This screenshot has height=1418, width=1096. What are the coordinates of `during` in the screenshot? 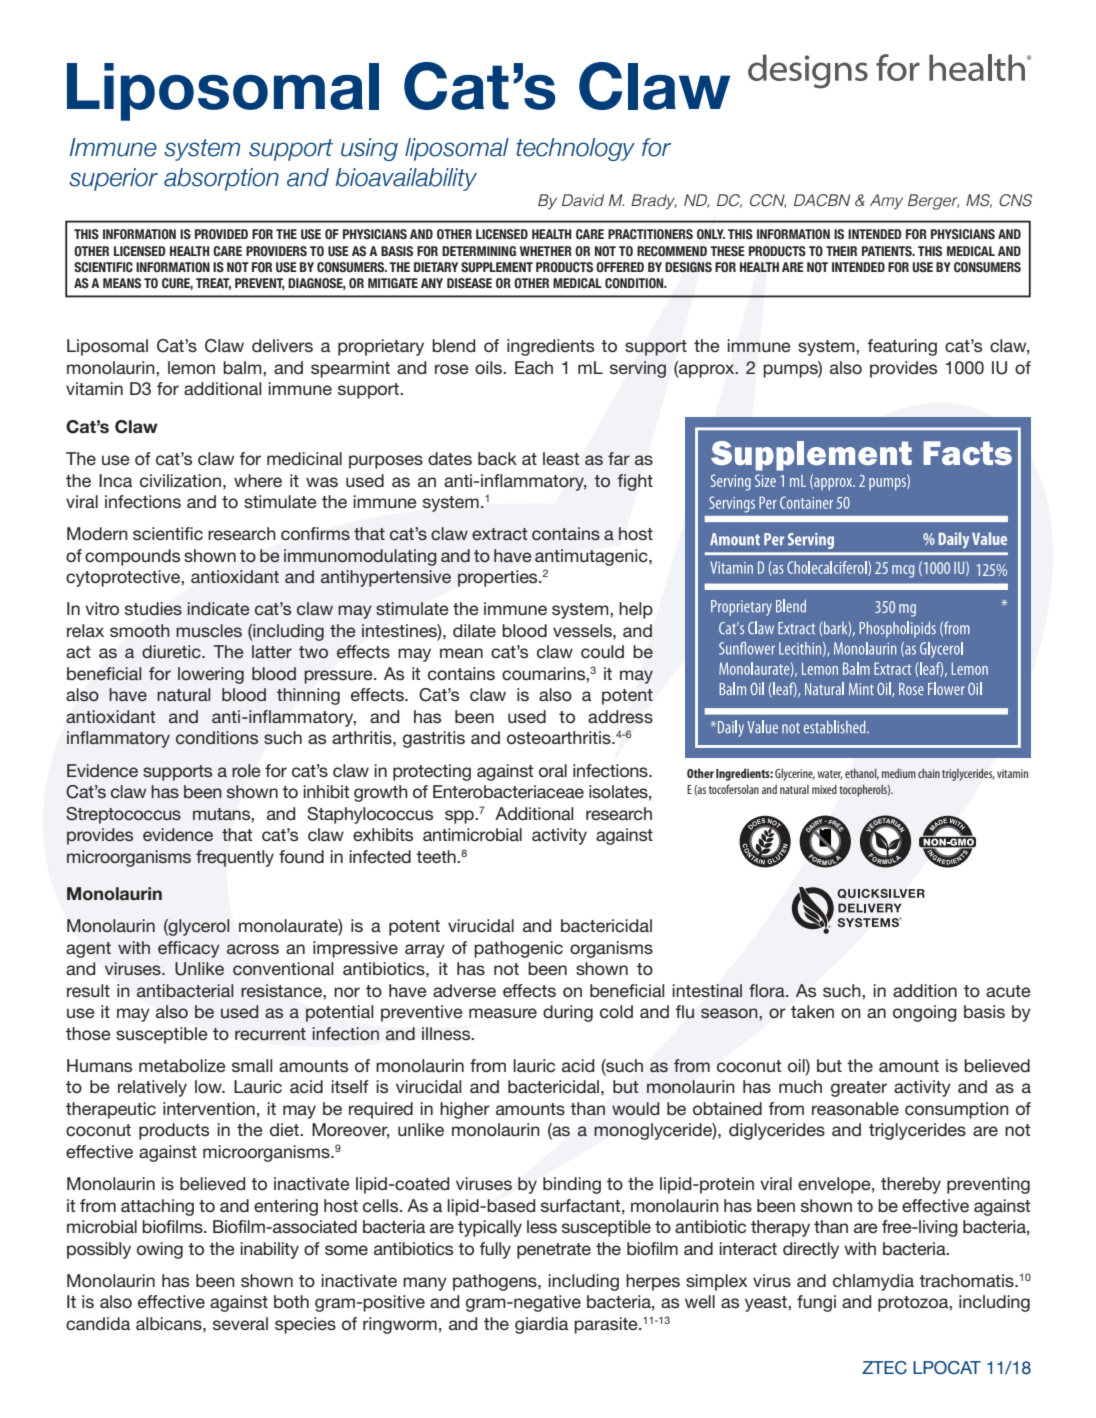 It's located at (568, 1013).
